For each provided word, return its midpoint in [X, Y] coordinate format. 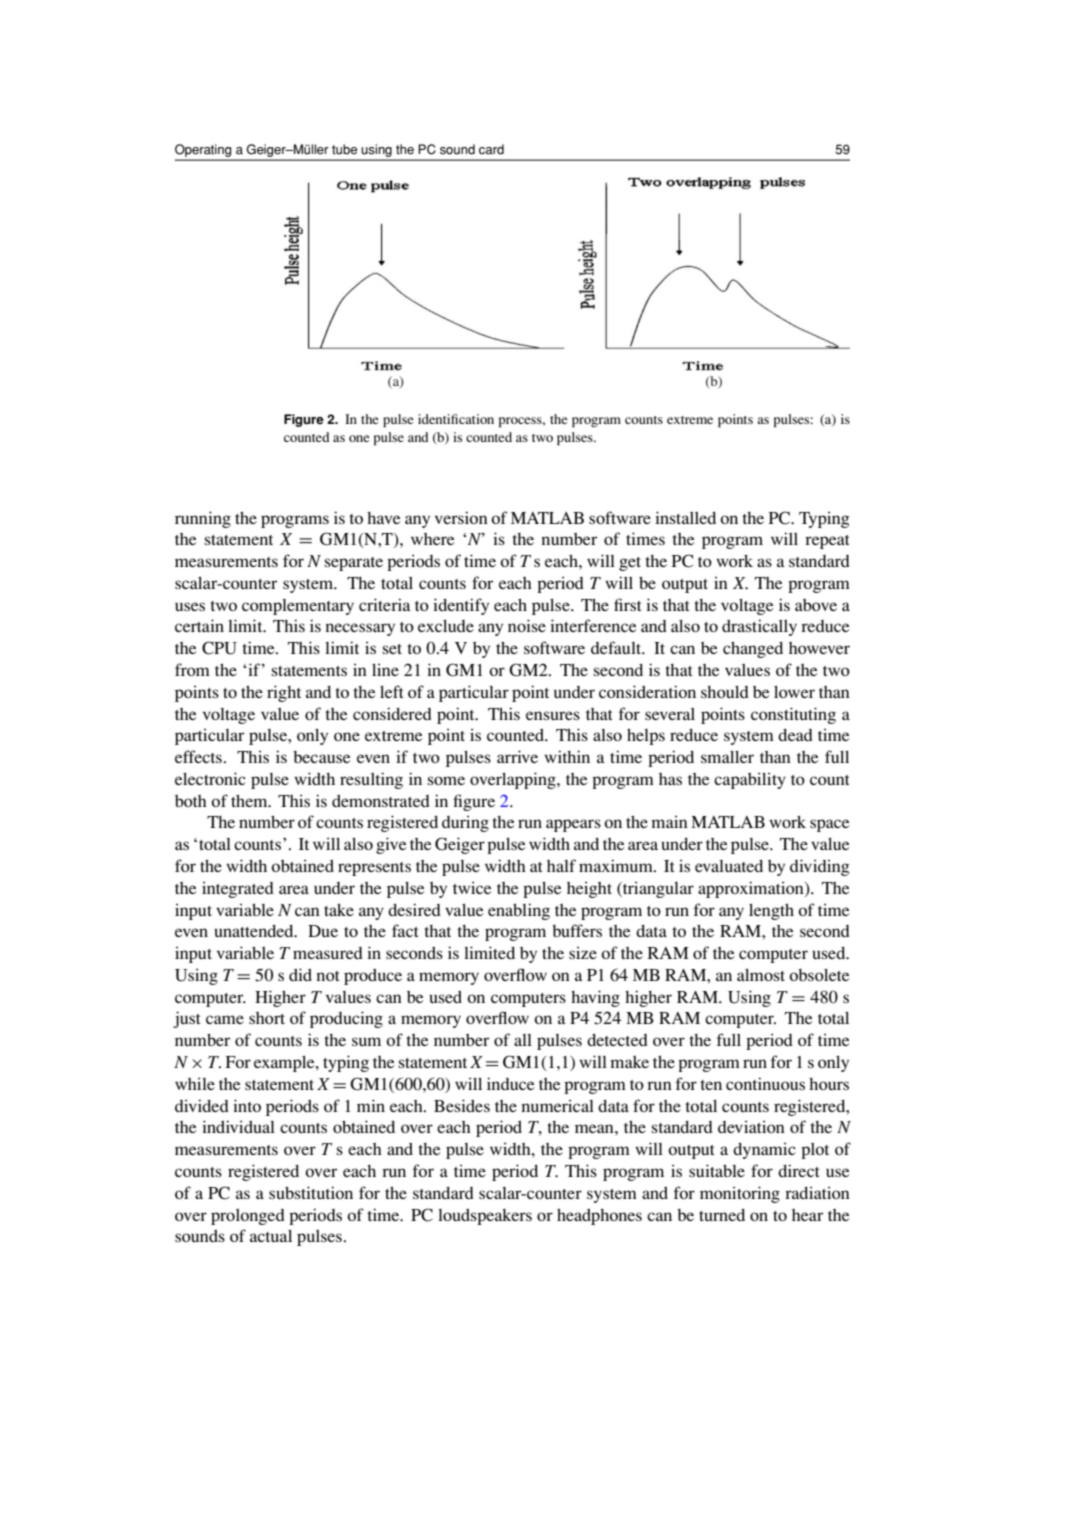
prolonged [248, 1217]
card [491, 149]
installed [685, 517]
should [725, 692]
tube [344, 149]
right [284, 693]
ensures [553, 715]
